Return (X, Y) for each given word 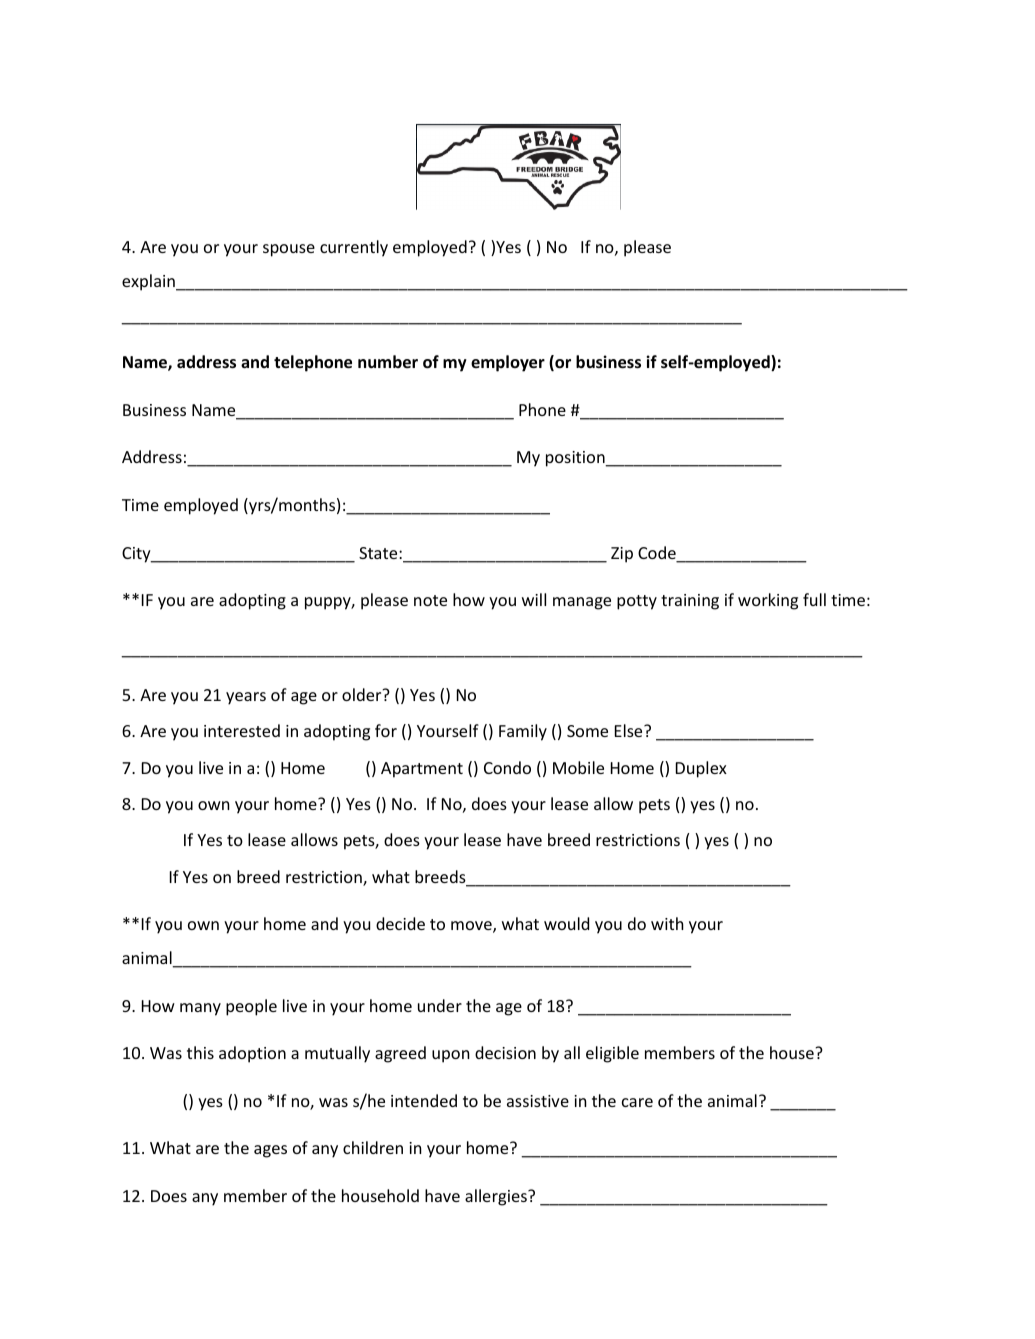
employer (508, 363)
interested (242, 730)
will (534, 599)
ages (270, 1151)
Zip (622, 555)
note (430, 600)
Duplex (701, 769)
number (388, 362)
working (768, 601)
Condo (507, 767)
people (251, 1007)
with (667, 923)
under (440, 1005)
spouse (289, 250)
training (690, 602)
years (246, 698)
